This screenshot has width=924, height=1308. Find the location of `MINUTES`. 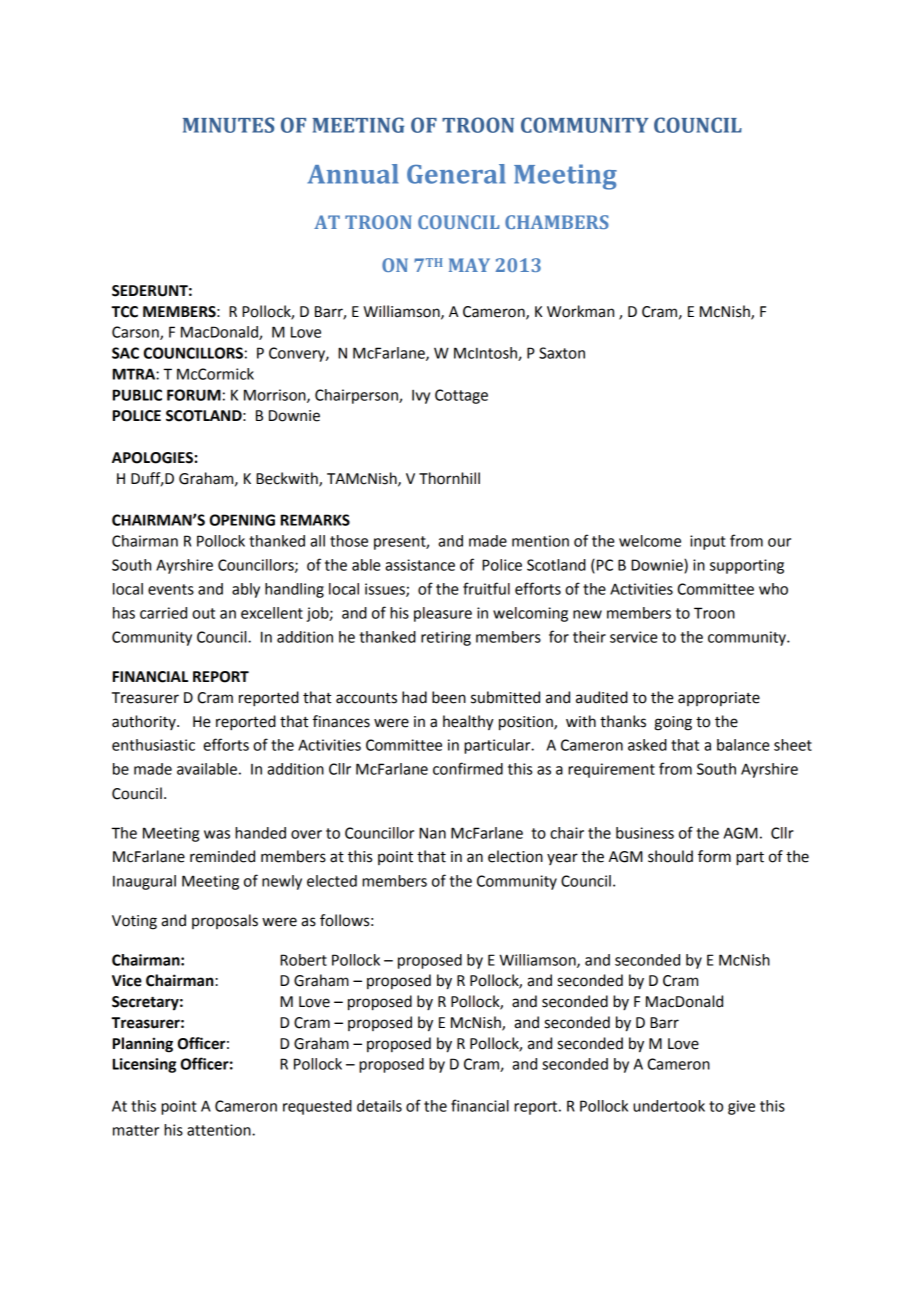

MINUTES is located at coordinates (228, 125).
